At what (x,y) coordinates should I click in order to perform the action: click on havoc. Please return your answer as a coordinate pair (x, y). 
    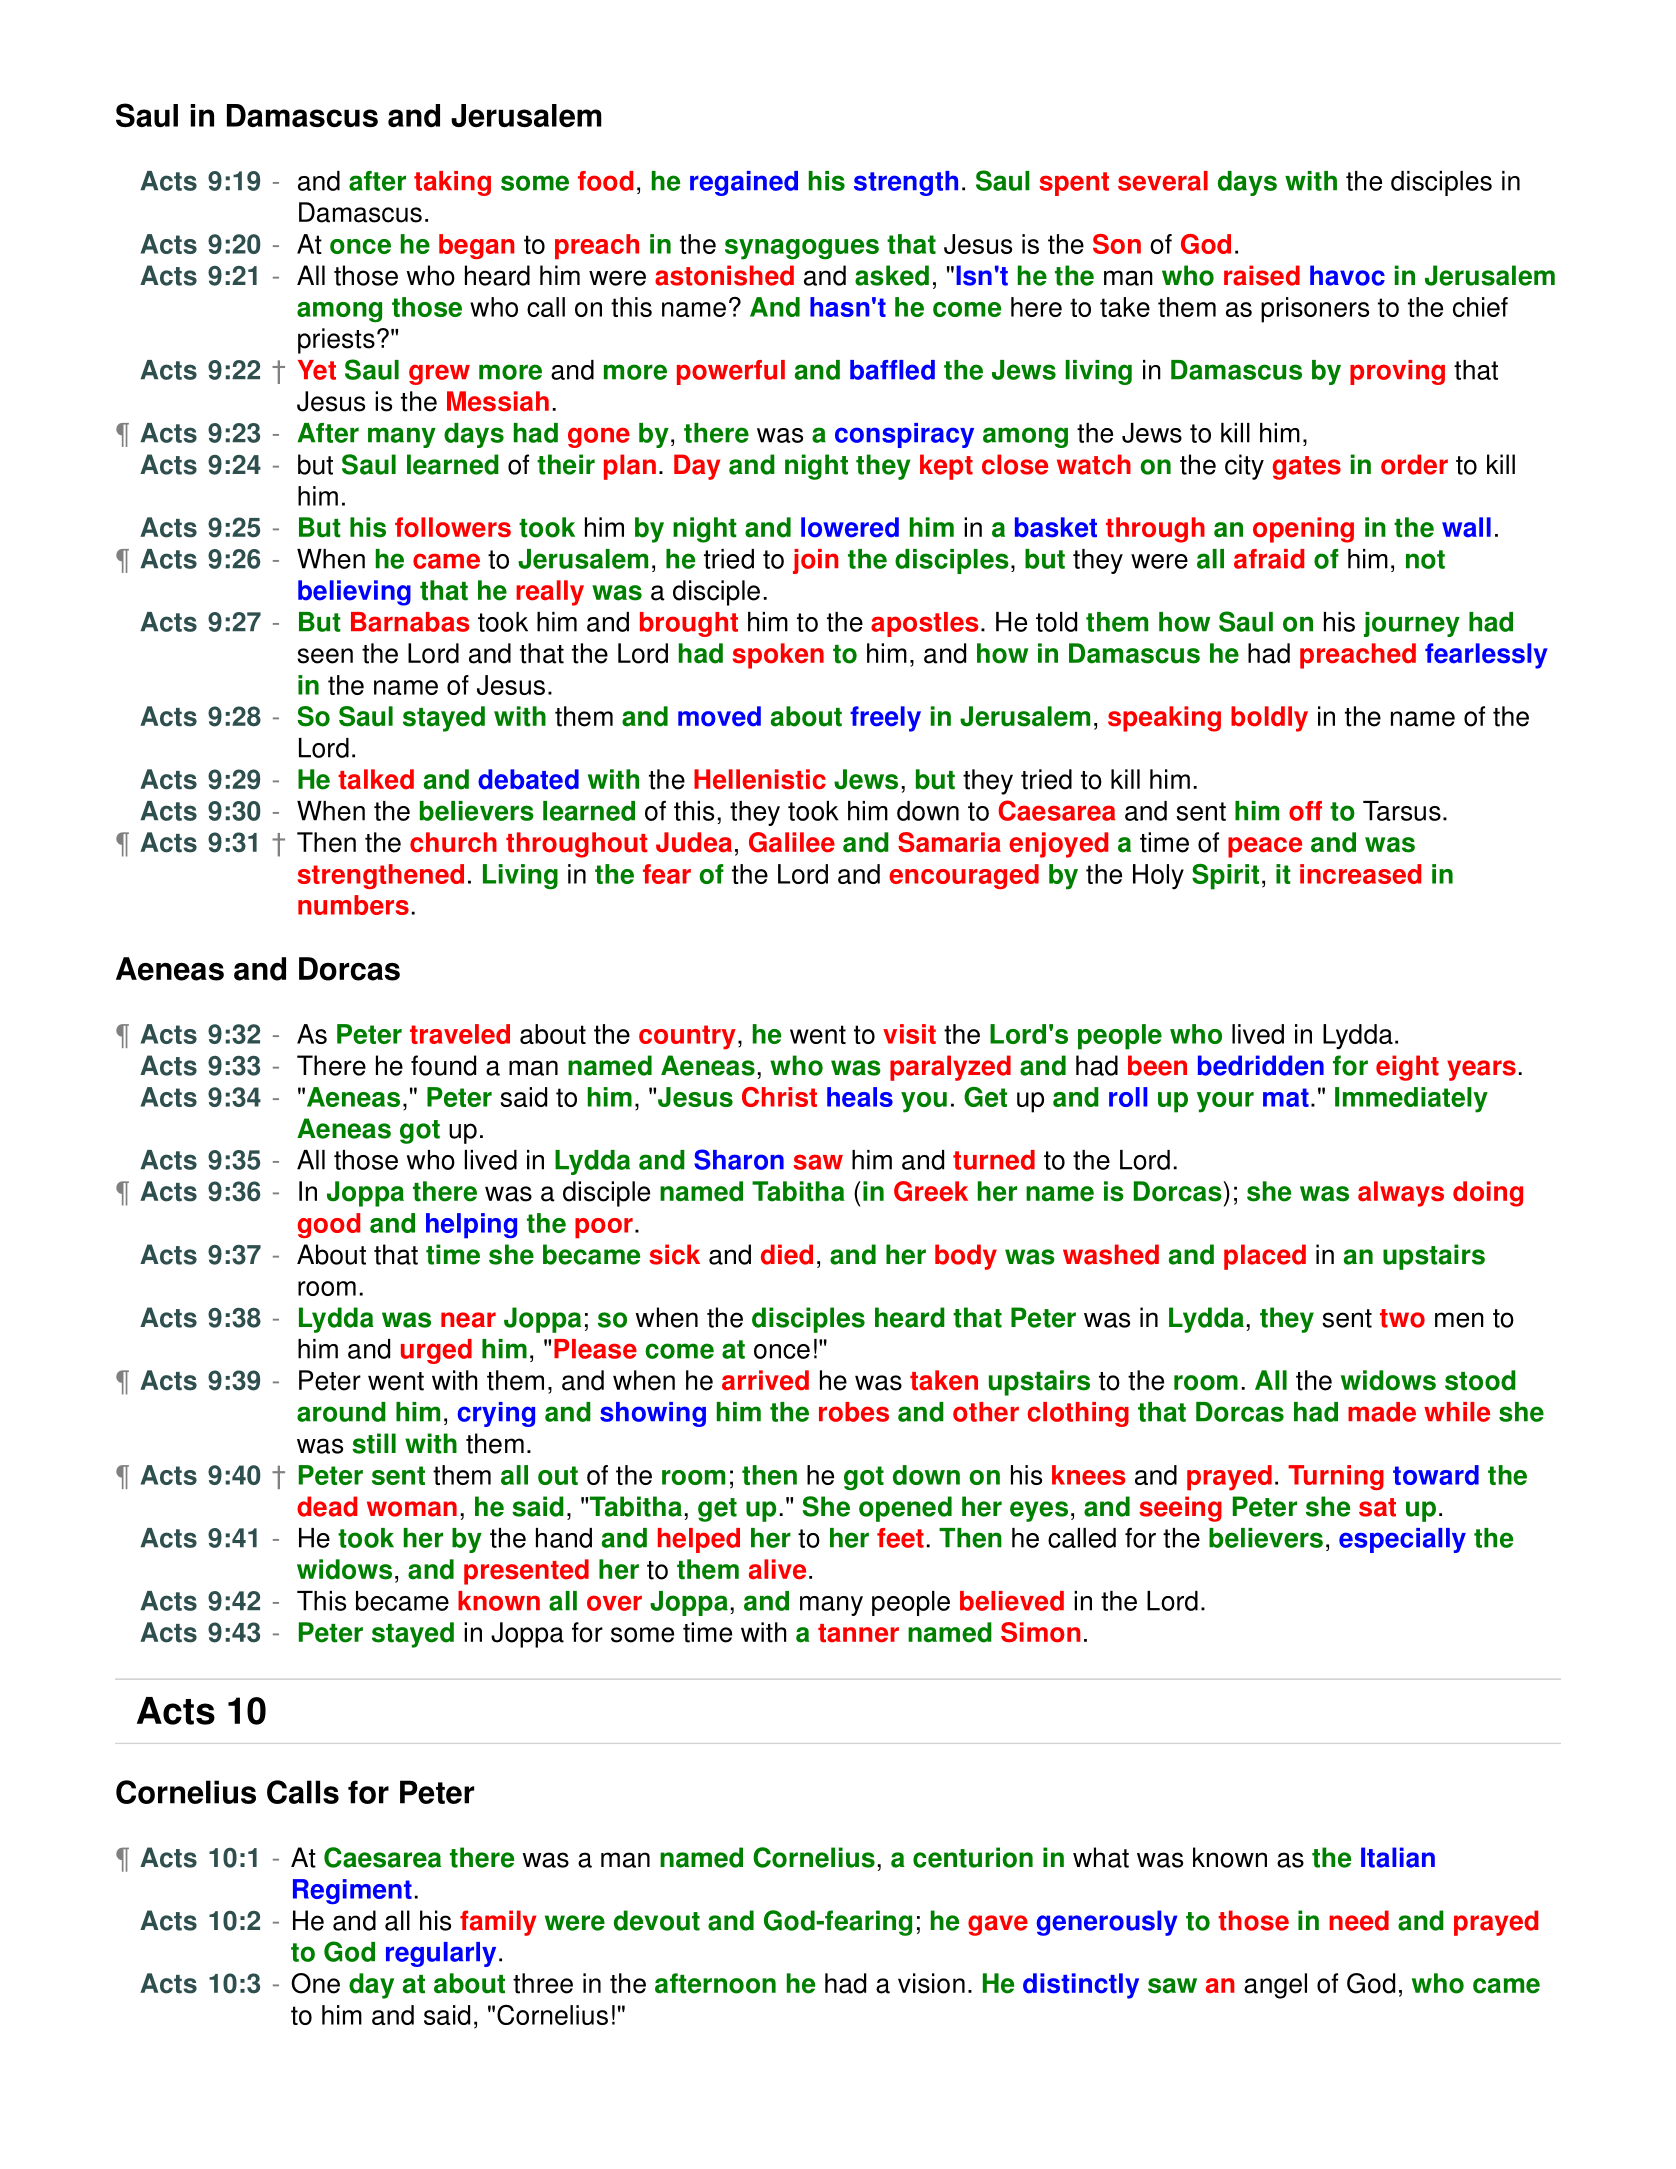
    Looking at the image, I should click on (1347, 275).
